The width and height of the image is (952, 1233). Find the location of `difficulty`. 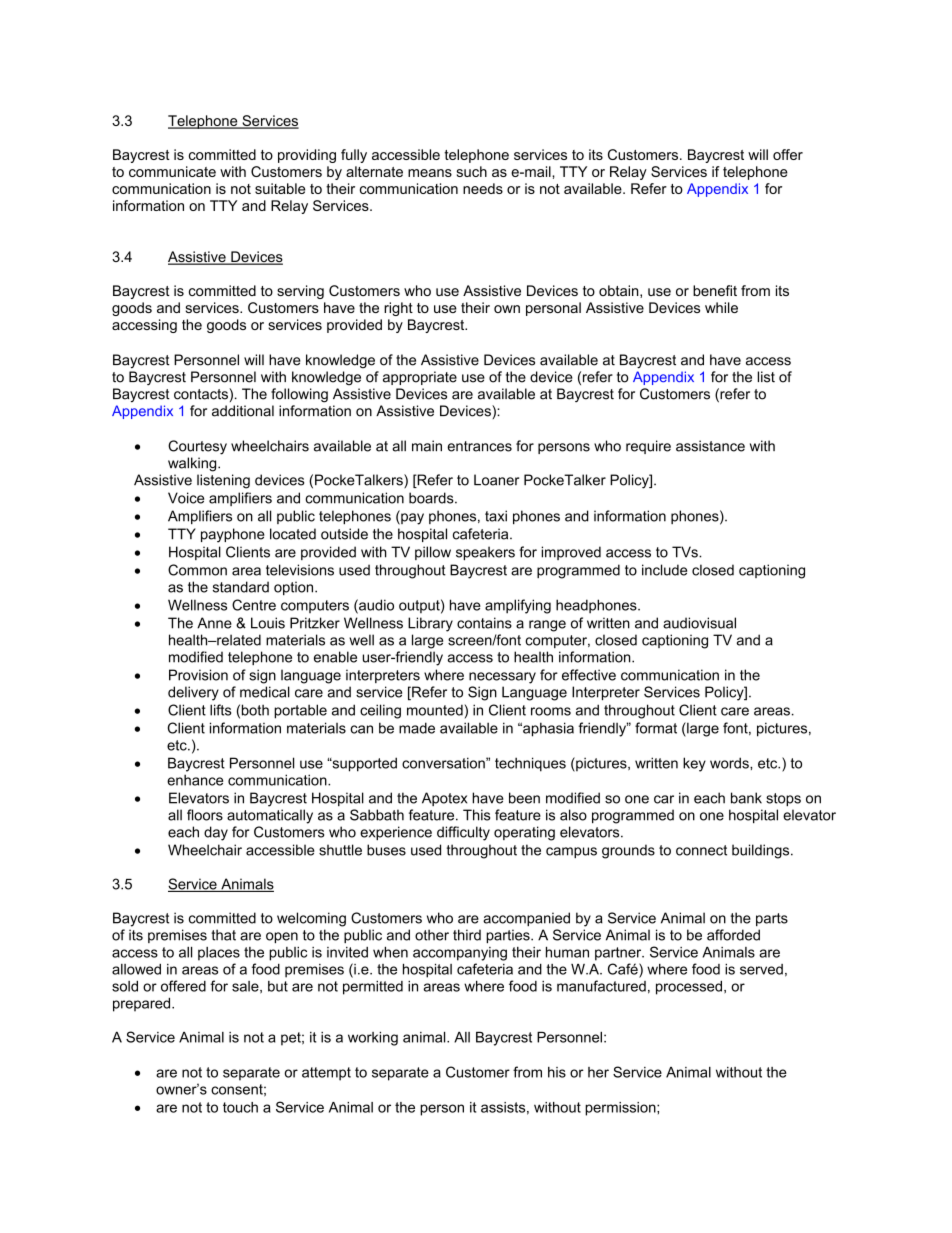

difficulty is located at coordinates (463, 833).
